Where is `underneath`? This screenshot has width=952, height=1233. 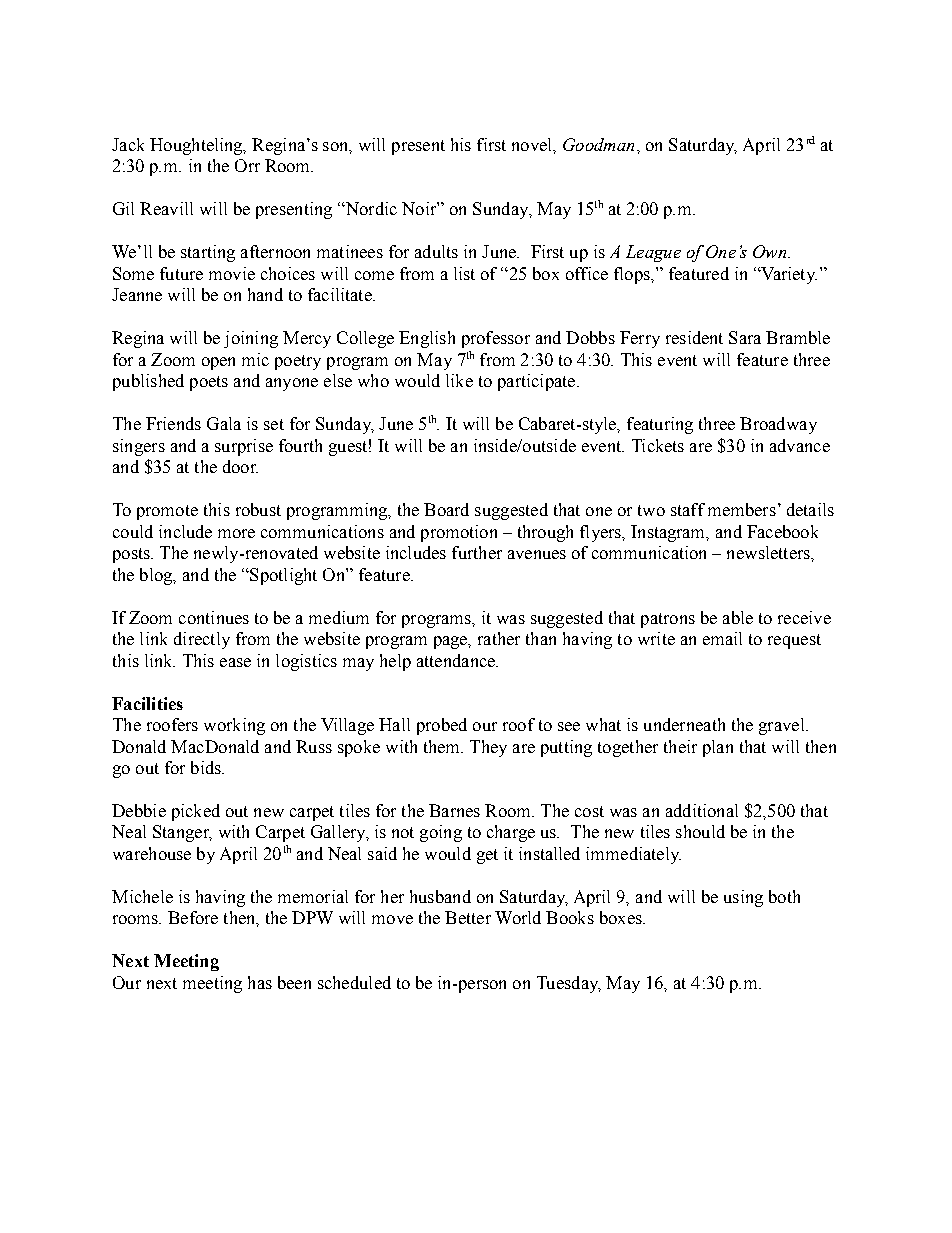
underneath is located at coordinates (684, 724).
